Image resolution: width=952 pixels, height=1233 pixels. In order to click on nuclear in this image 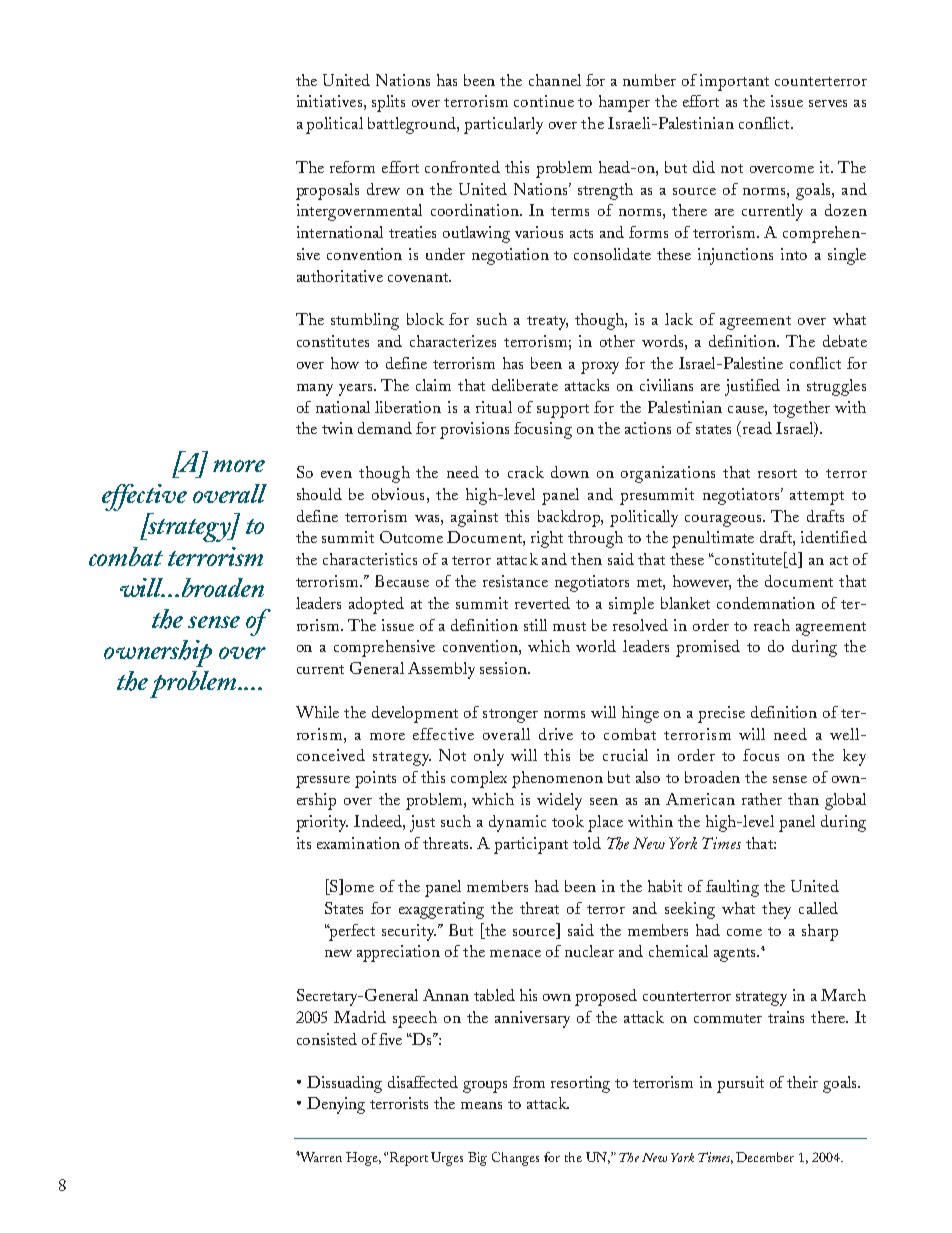, I will do `click(589, 951)`.
